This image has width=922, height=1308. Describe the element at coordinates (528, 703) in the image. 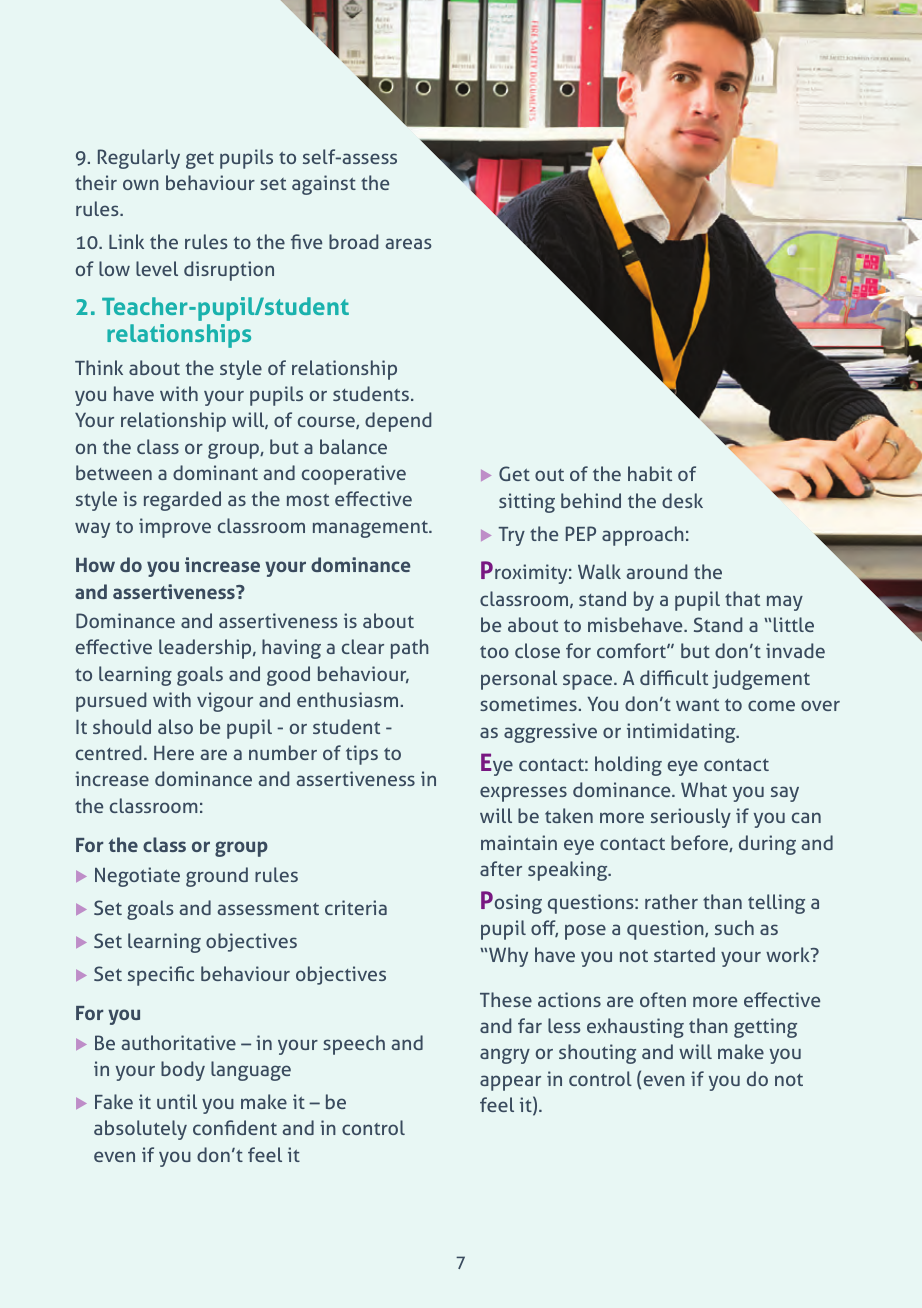

I see `sometimes` at that location.
